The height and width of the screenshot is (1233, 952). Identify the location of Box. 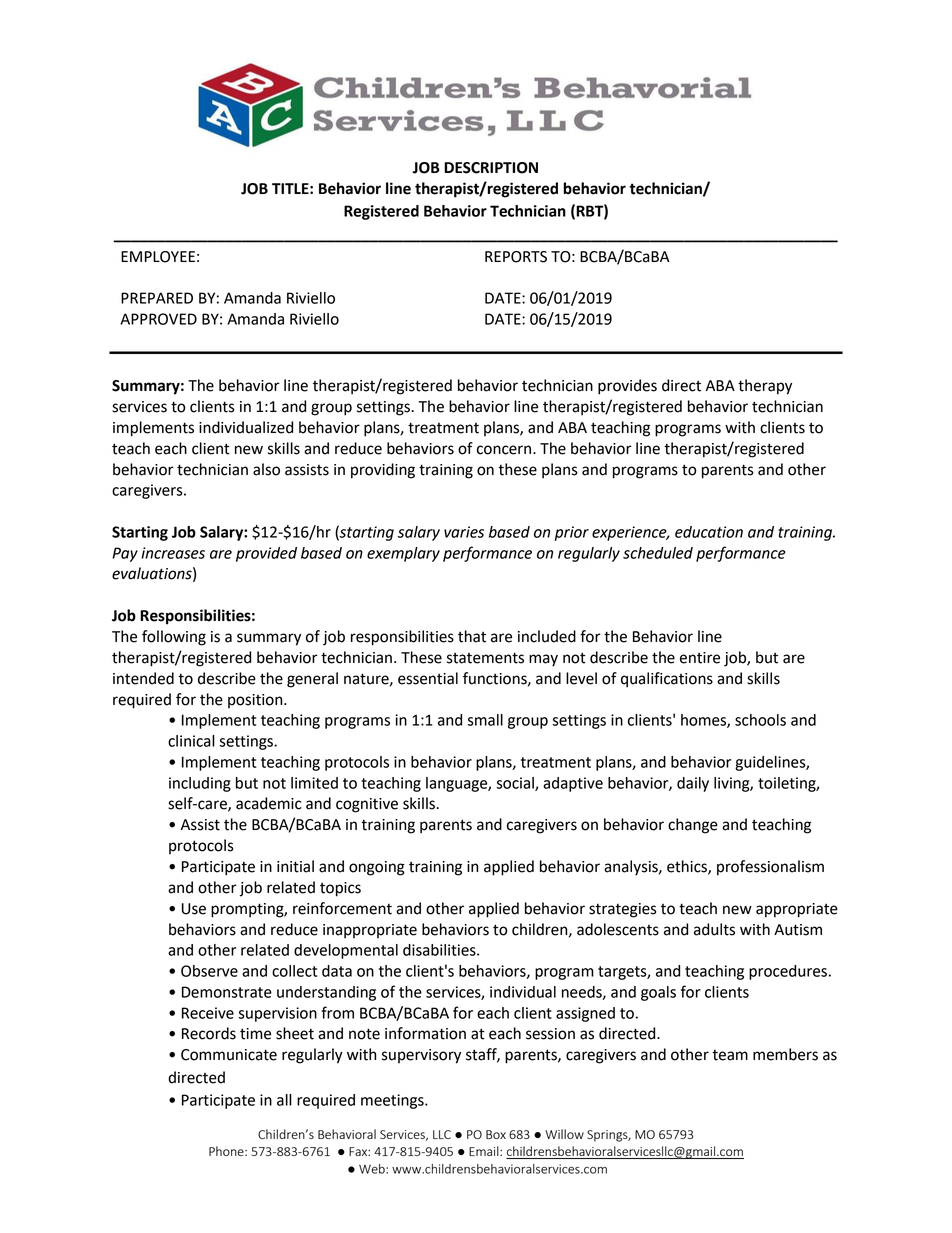
(496, 1134).
